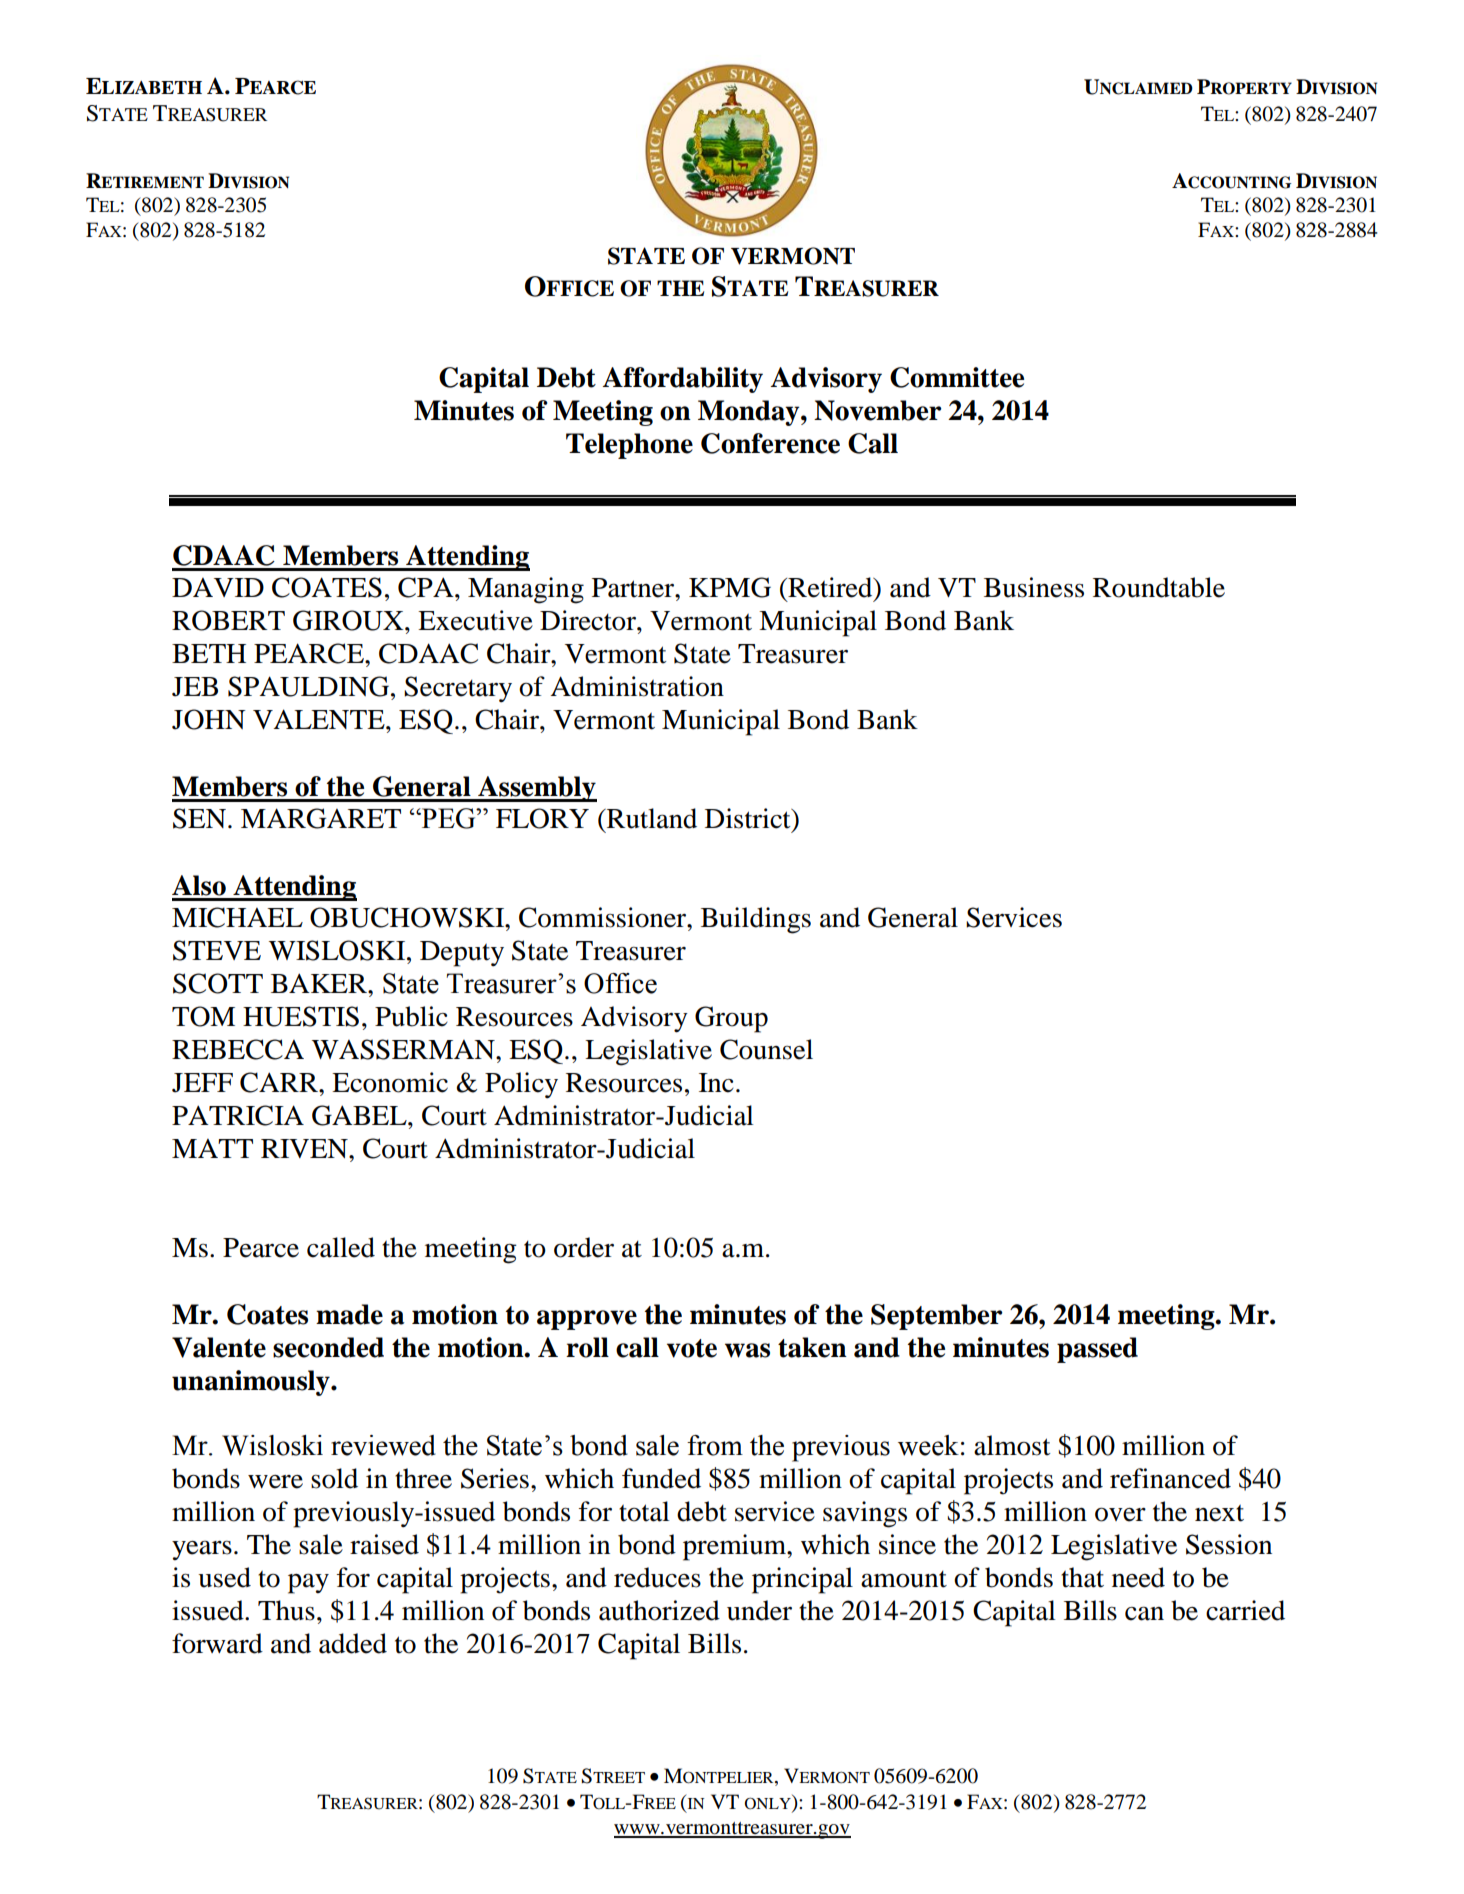 The image size is (1464, 1894). What do you see at coordinates (637, 686) in the screenshot?
I see `Administration` at bounding box center [637, 686].
